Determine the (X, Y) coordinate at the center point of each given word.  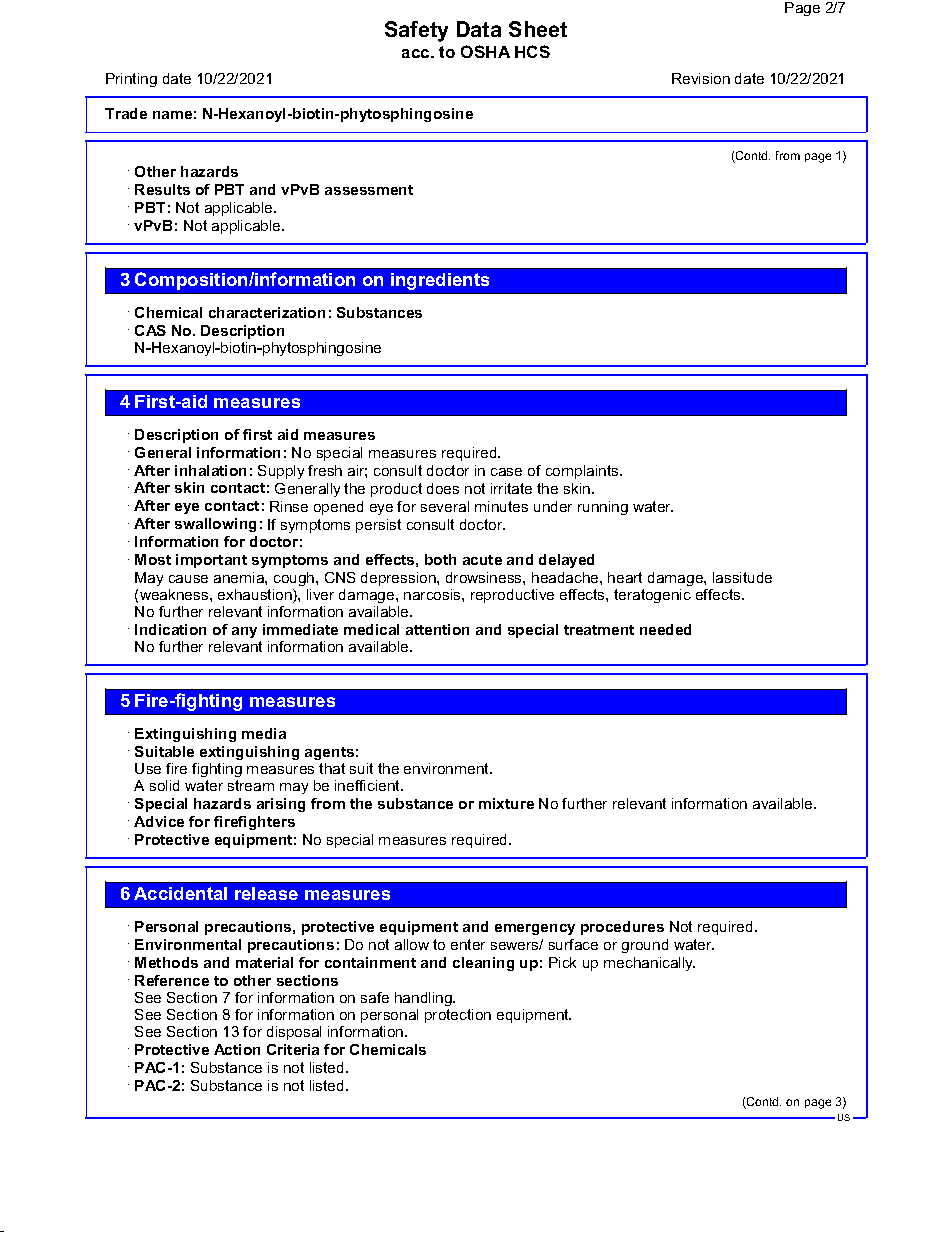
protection (458, 1016)
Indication (170, 629)
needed (665, 629)
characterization (267, 312)
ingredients (440, 281)
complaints (583, 472)
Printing (131, 80)
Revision (701, 78)
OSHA (485, 51)
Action (237, 1049)
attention (437, 629)
